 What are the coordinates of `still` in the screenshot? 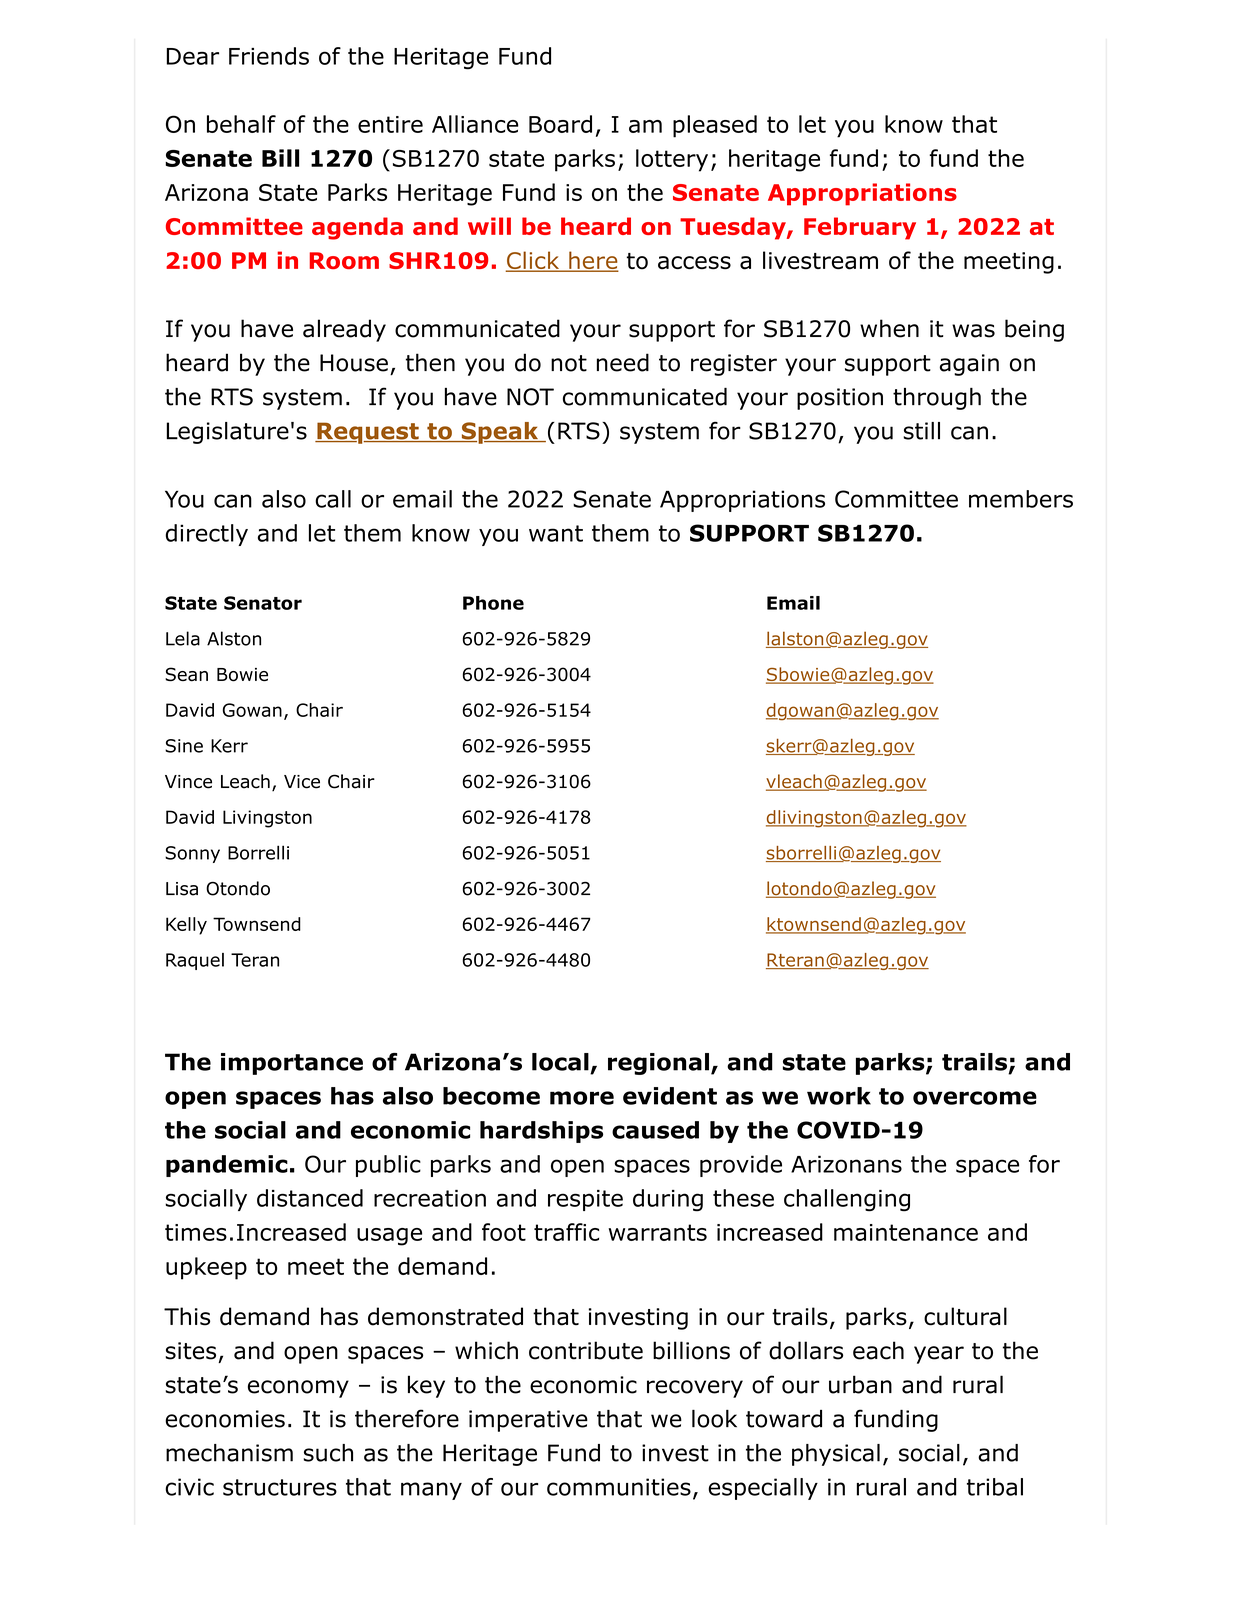 It's located at (921, 431).
